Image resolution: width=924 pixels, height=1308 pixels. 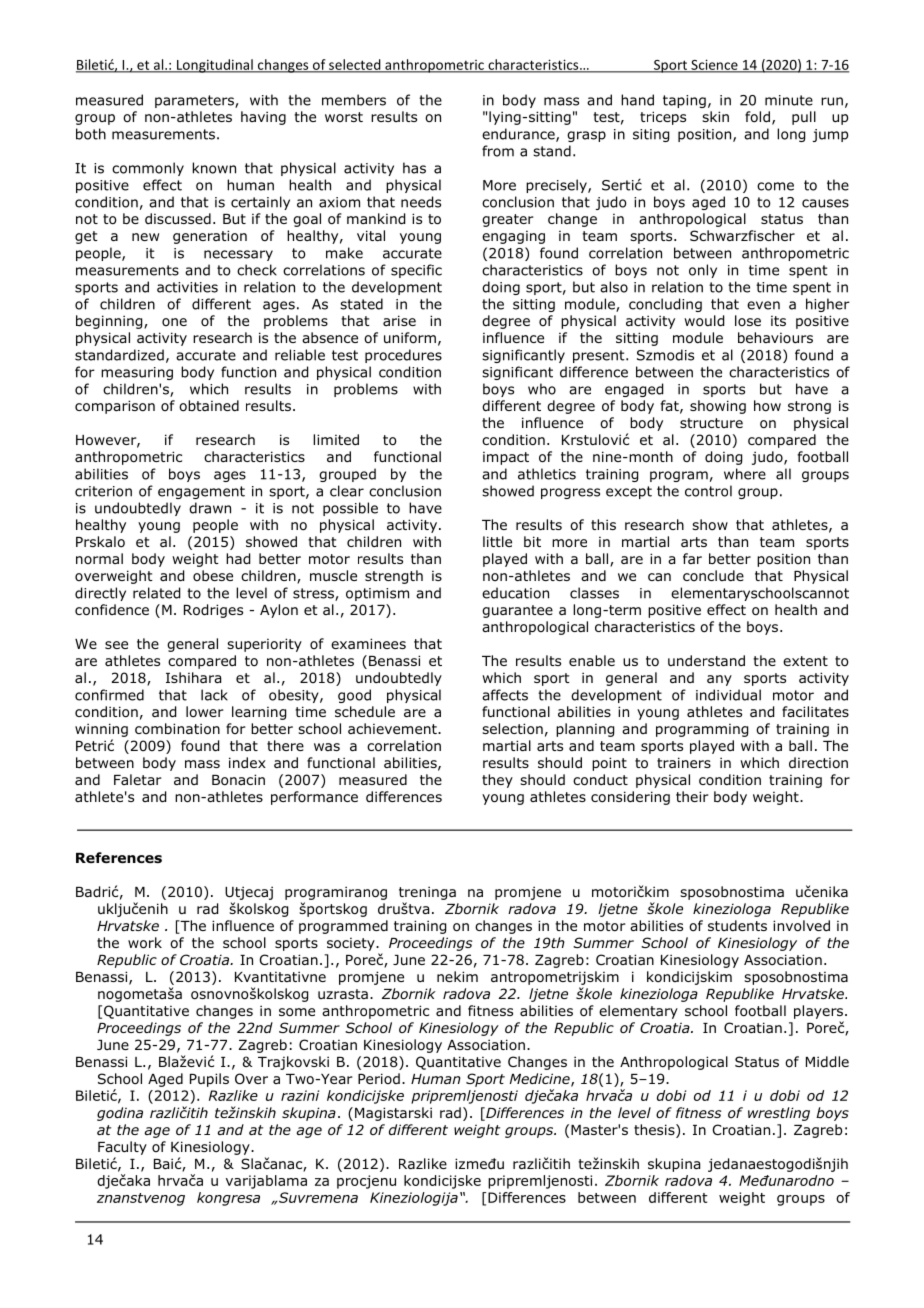 What do you see at coordinates (757, 117) in the screenshot?
I see `fold` at bounding box center [757, 117].
